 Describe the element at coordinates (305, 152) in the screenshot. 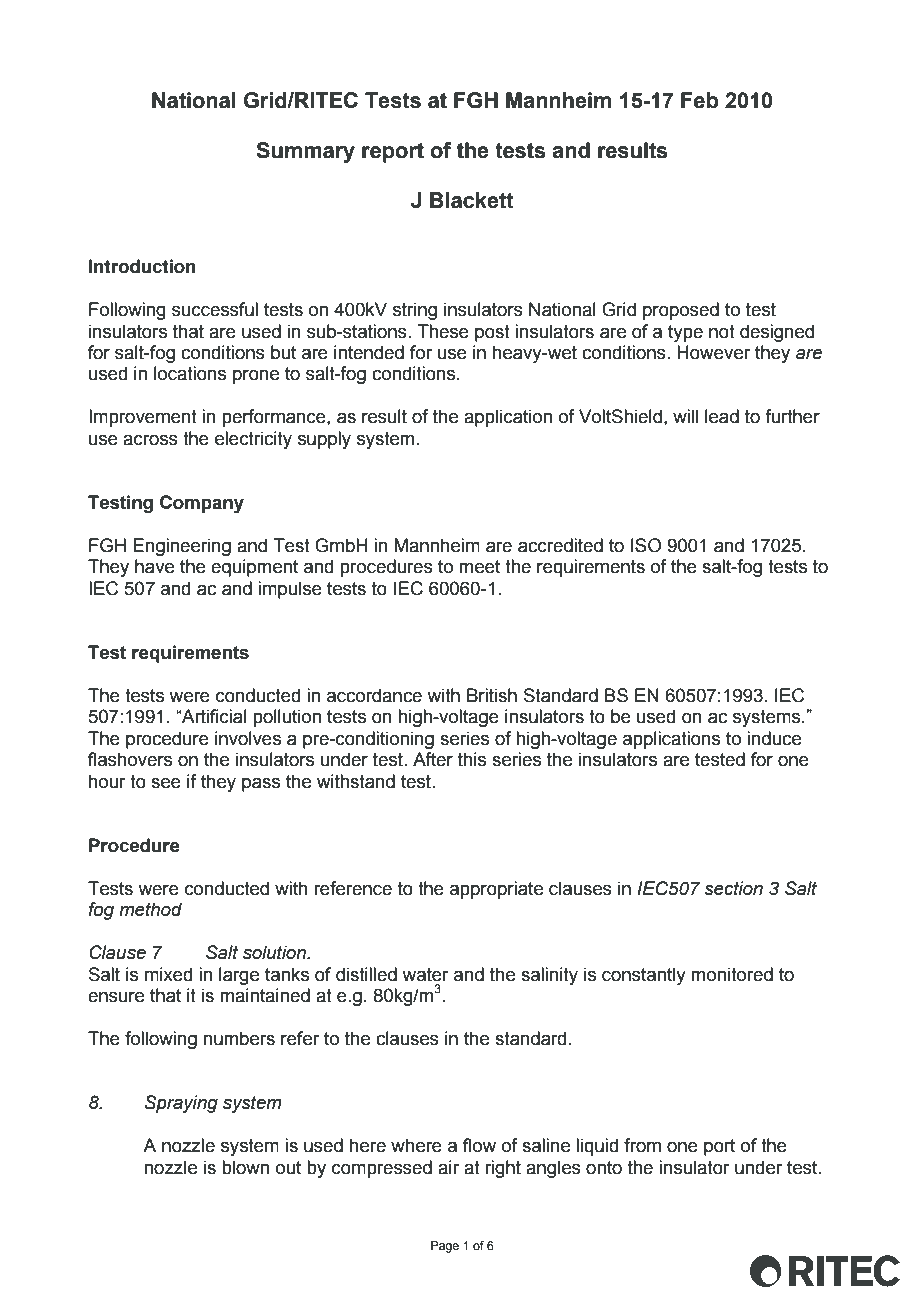

I see `Summary` at that location.
